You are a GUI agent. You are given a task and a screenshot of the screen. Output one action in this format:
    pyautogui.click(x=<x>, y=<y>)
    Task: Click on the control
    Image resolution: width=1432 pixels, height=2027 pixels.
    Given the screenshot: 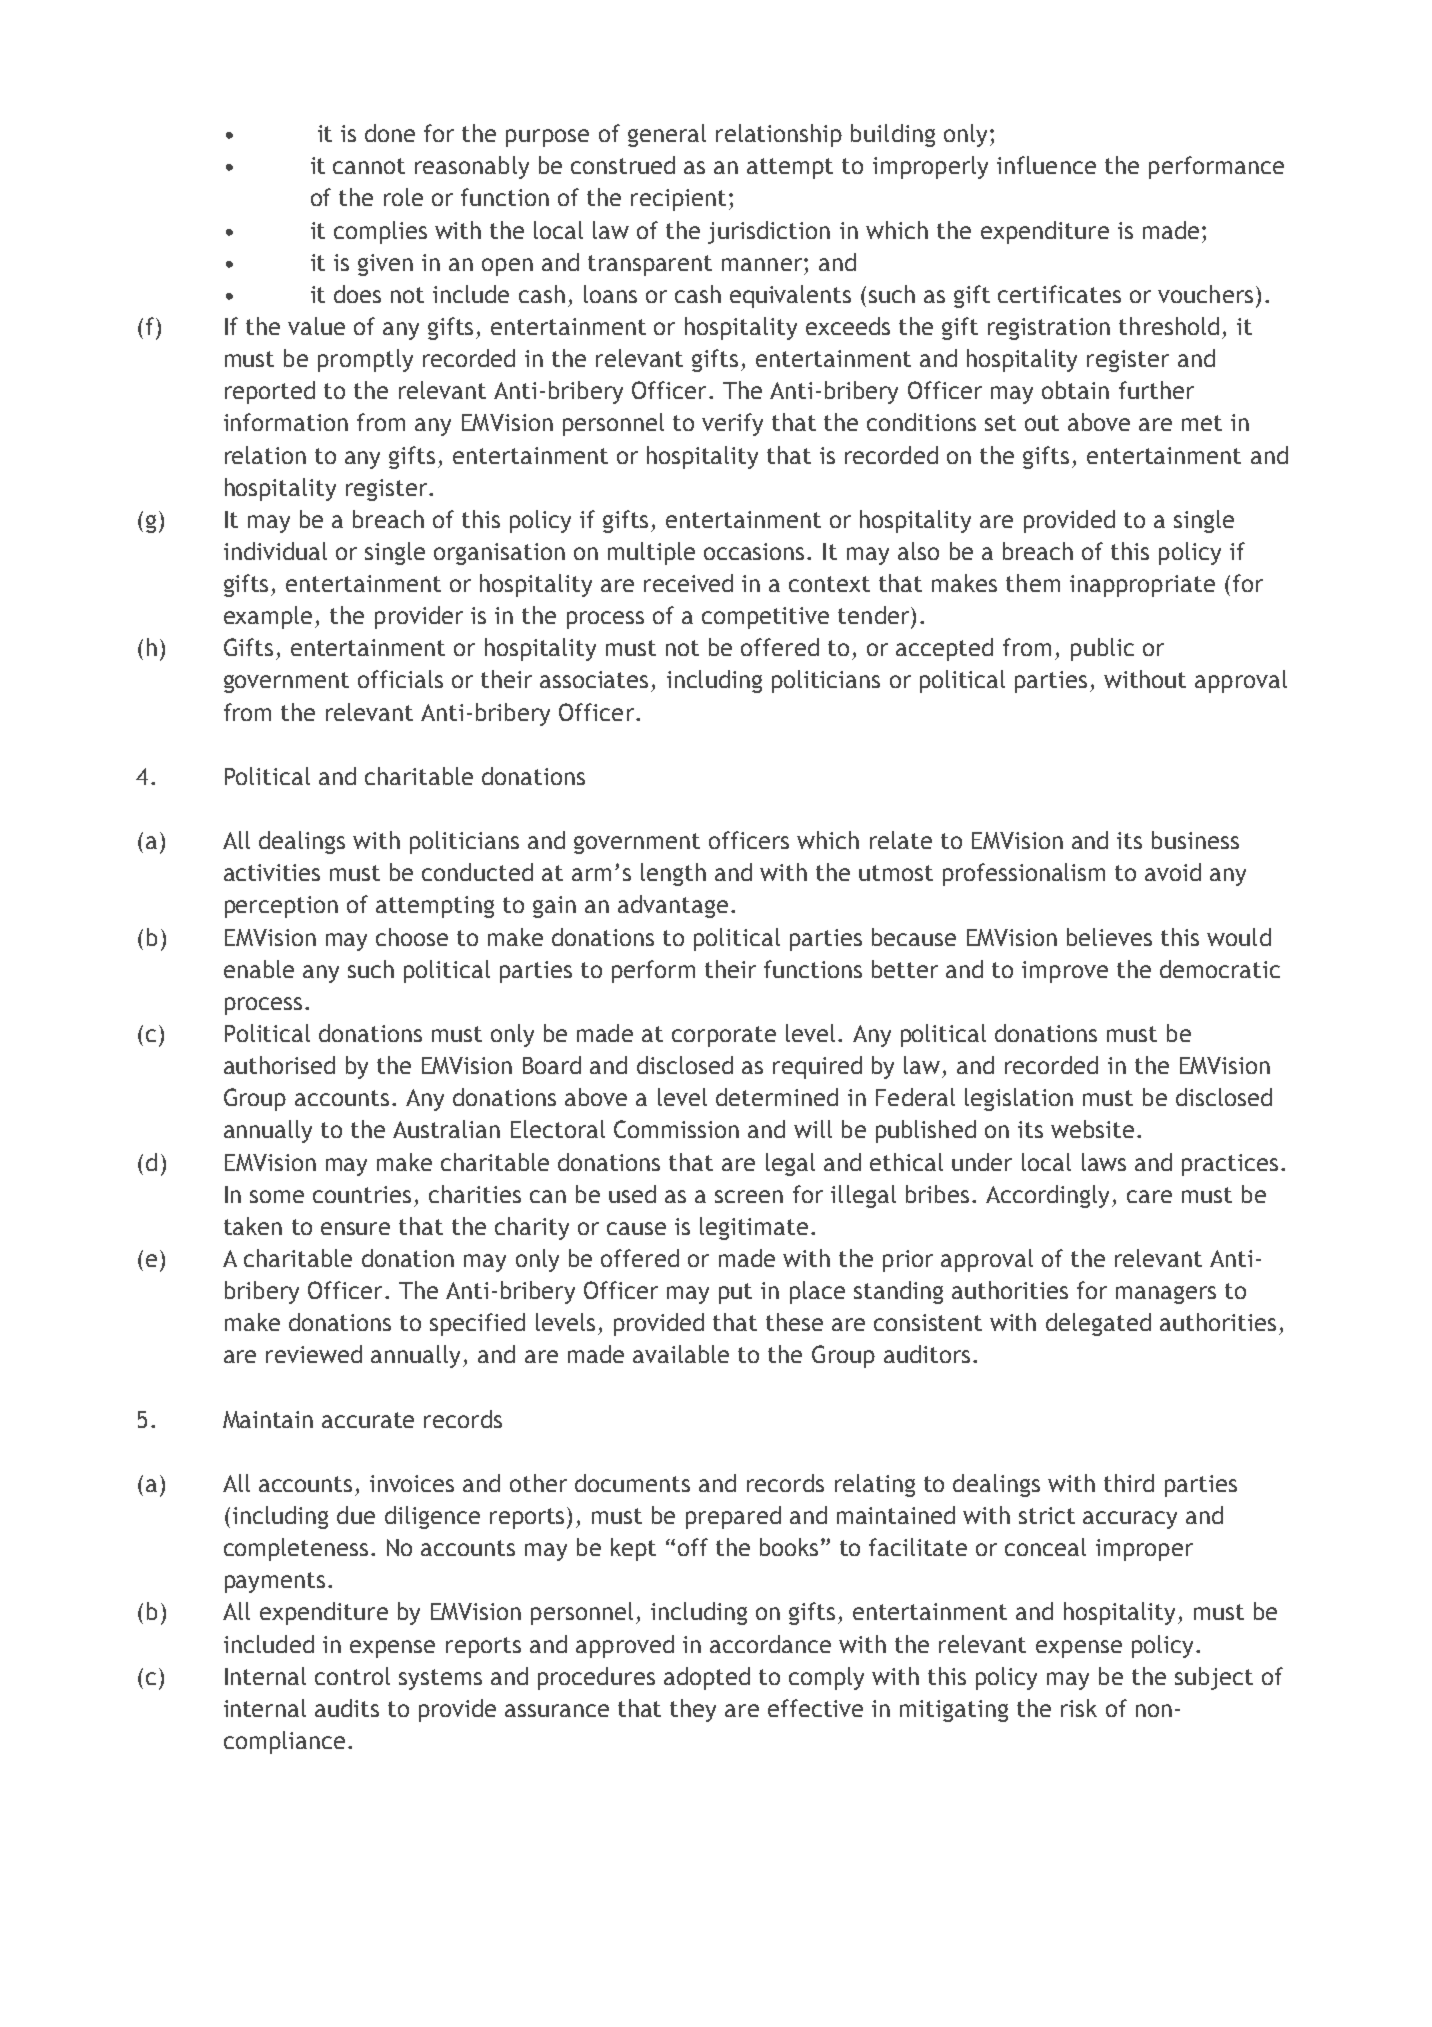 What is the action you would take?
    pyautogui.click(x=352, y=1676)
